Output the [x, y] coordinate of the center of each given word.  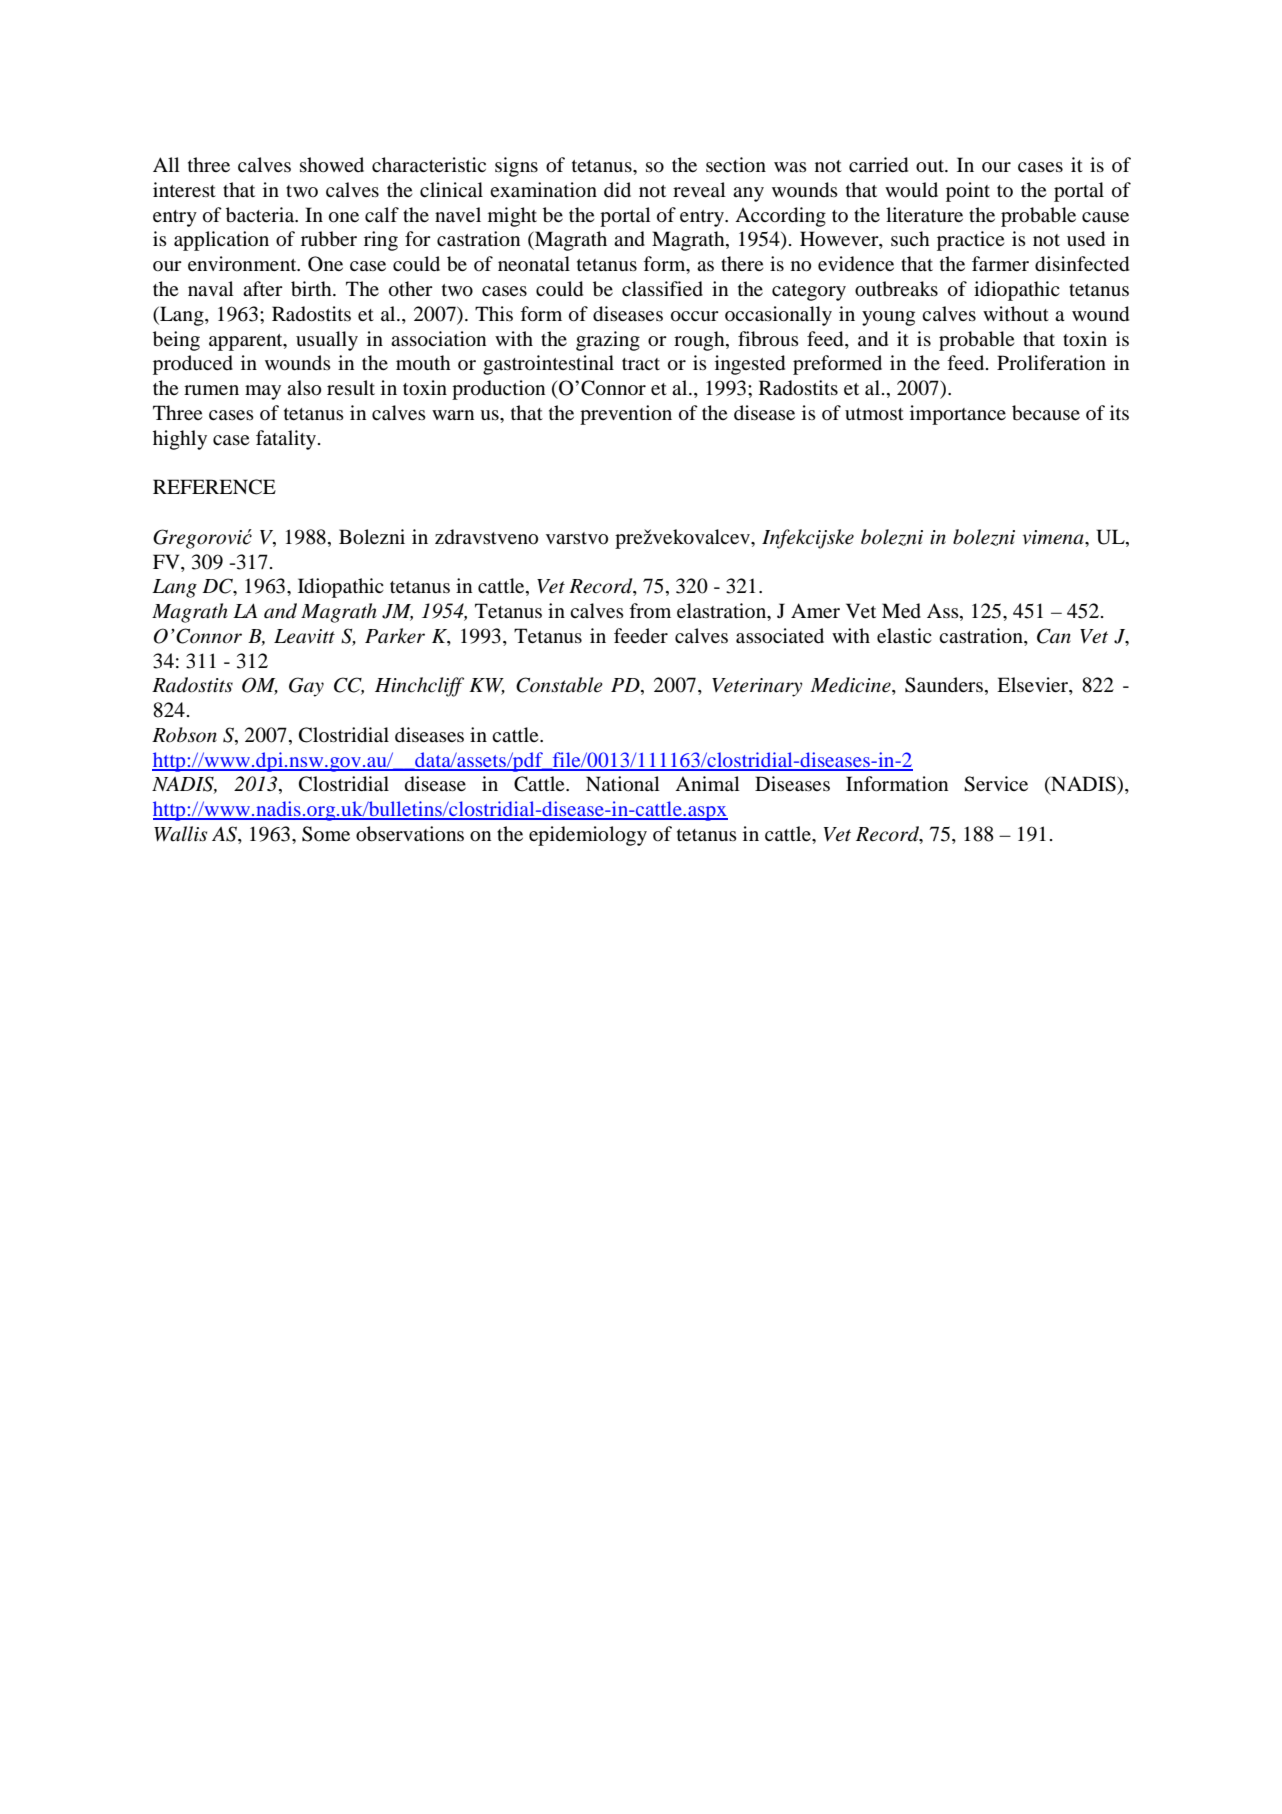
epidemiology [588, 836]
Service [996, 784]
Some [326, 834]
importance [958, 415]
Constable [559, 685]
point [968, 192]
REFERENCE [214, 487]
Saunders [944, 685]
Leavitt [304, 636]
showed [332, 165]
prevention [626, 415]
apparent [247, 342]
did [617, 189]
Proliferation [1051, 363]
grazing [608, 341]
